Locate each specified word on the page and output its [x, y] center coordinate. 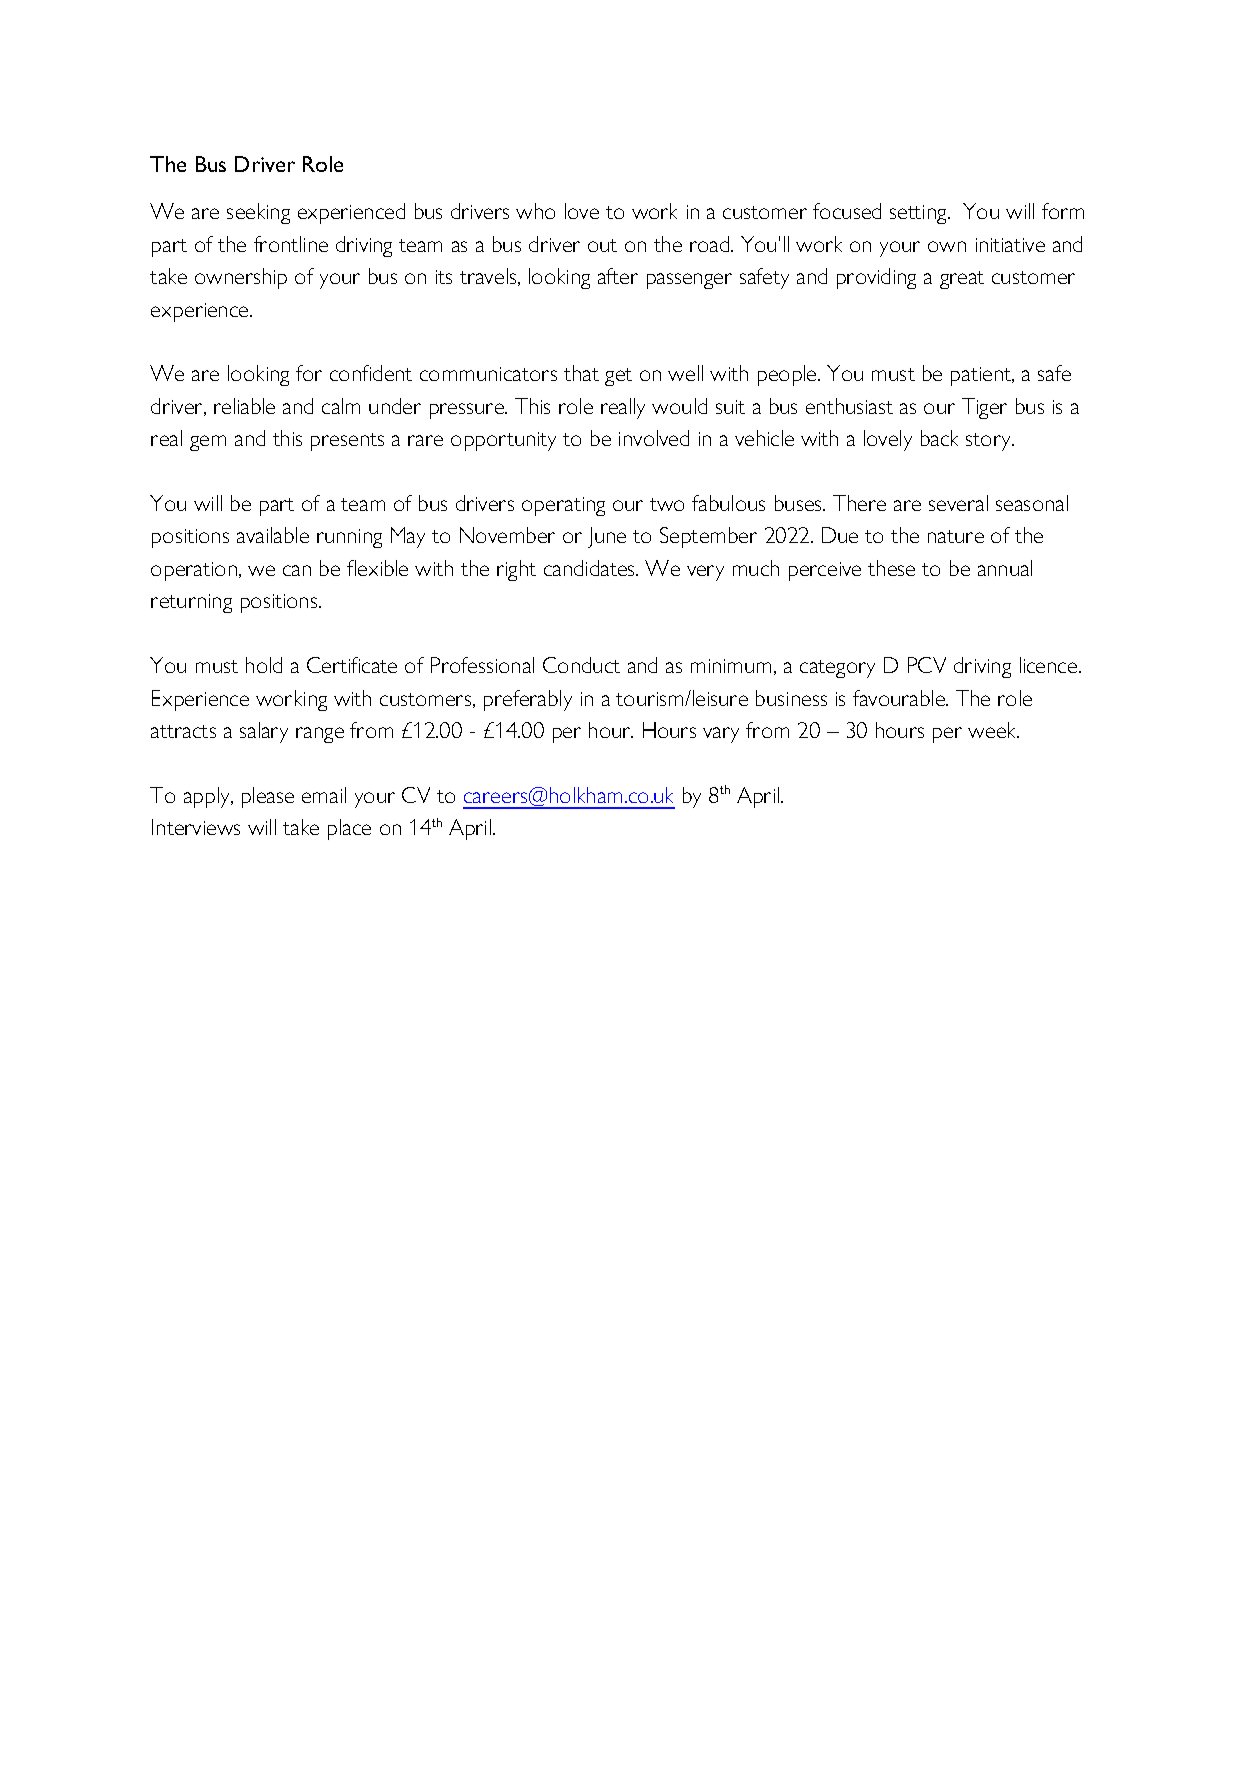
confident [371, 373]
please [268, 797]
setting [919, 214]
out [602, 245]
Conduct [581, 665]
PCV [927, 665]
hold [264, 665]
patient [982, 376]
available [273, 535]
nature [956, 536]
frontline [291, 244]
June [607, 537]
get [618, 377]
